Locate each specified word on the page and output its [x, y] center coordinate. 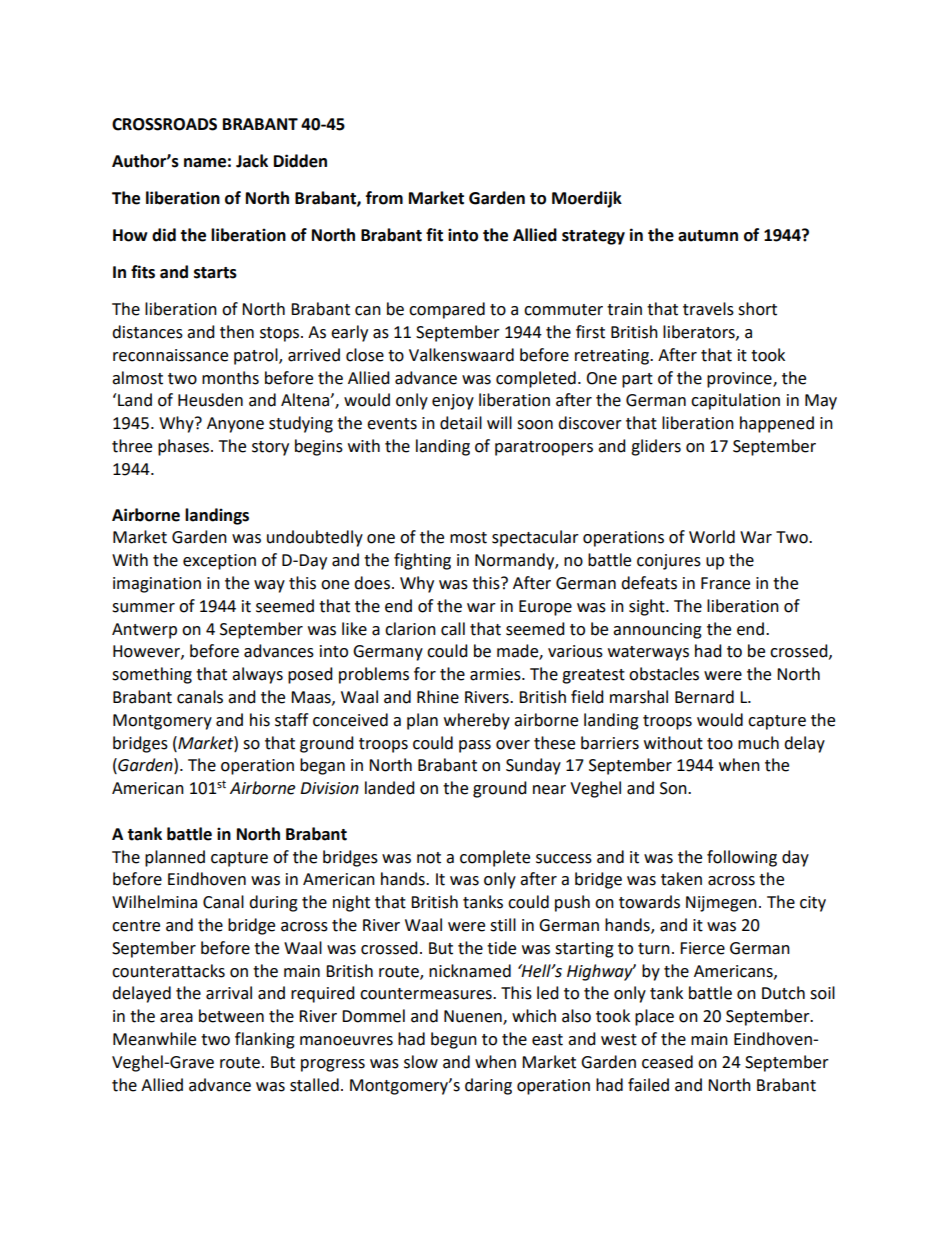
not [429, 858]
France [725, 583]
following [742, 858]
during [273, 903]
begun [454, 1040]
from [384, 198]
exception [219, 562]
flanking [265, 1040]
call [453, 629]
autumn [708, 236]
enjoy [453, 402]
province [740, 380]
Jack [252, 161]
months [230, 378]
